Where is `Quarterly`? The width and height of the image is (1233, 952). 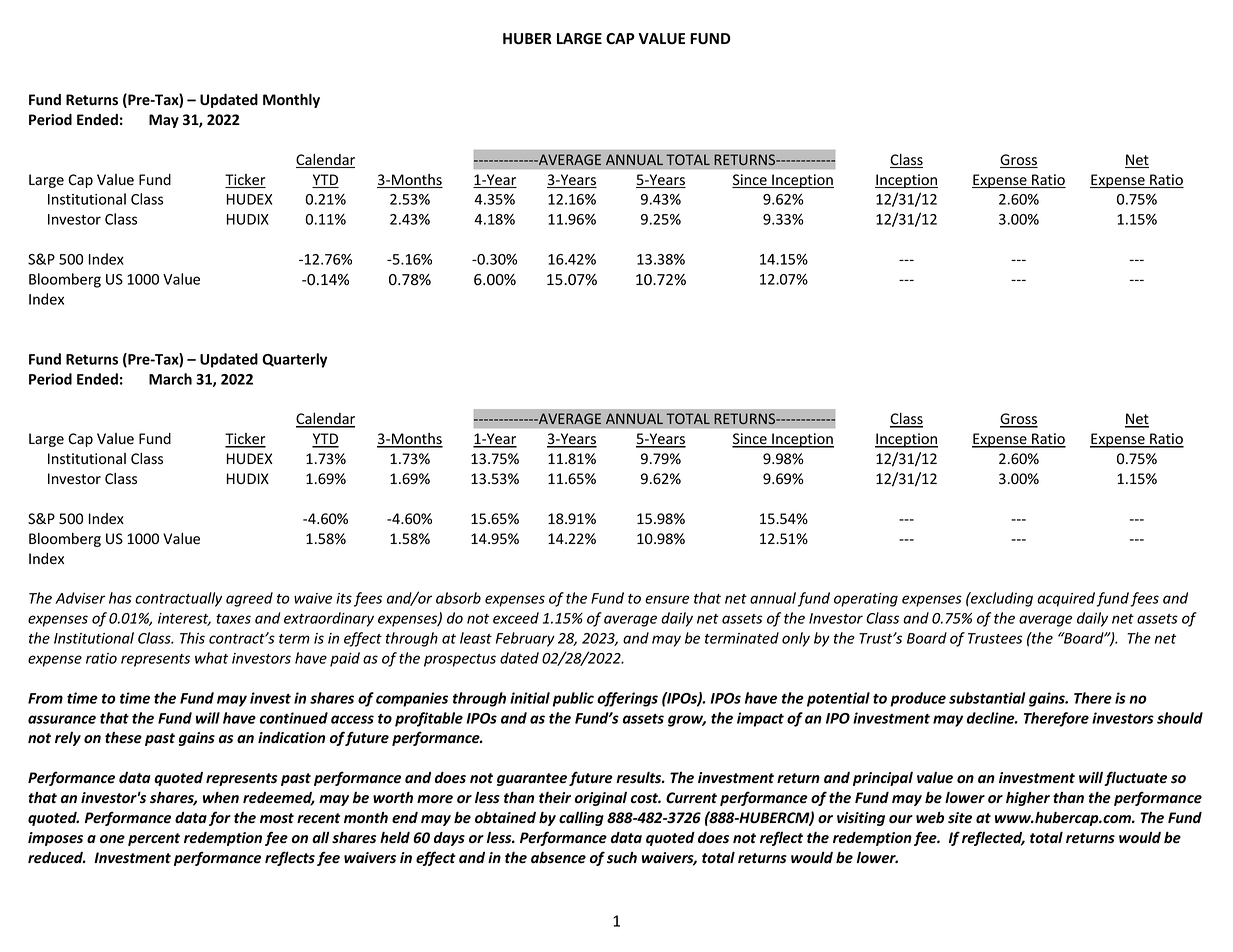 Quarterly is located at coordinates (294, 360).
